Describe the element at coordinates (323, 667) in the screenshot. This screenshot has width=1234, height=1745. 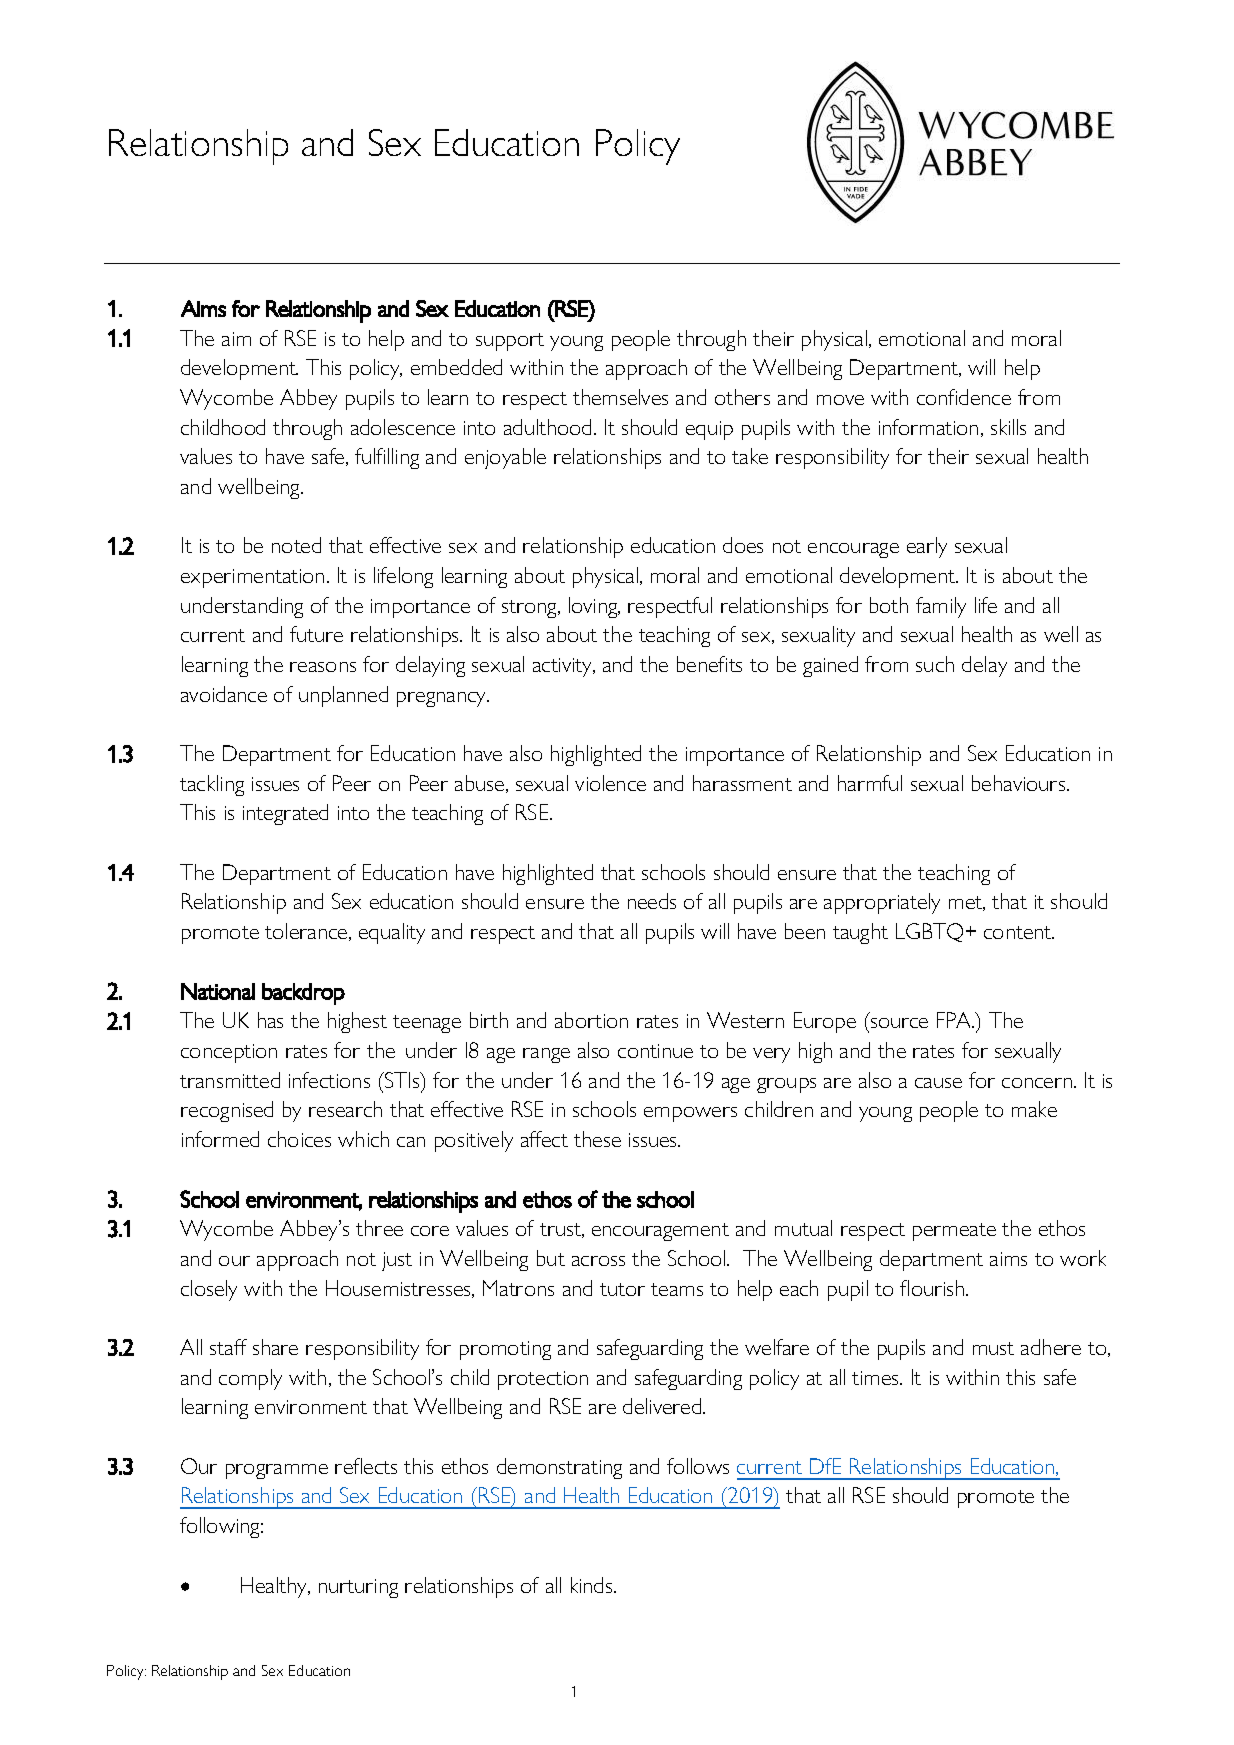
I see `reasons` at that location.
